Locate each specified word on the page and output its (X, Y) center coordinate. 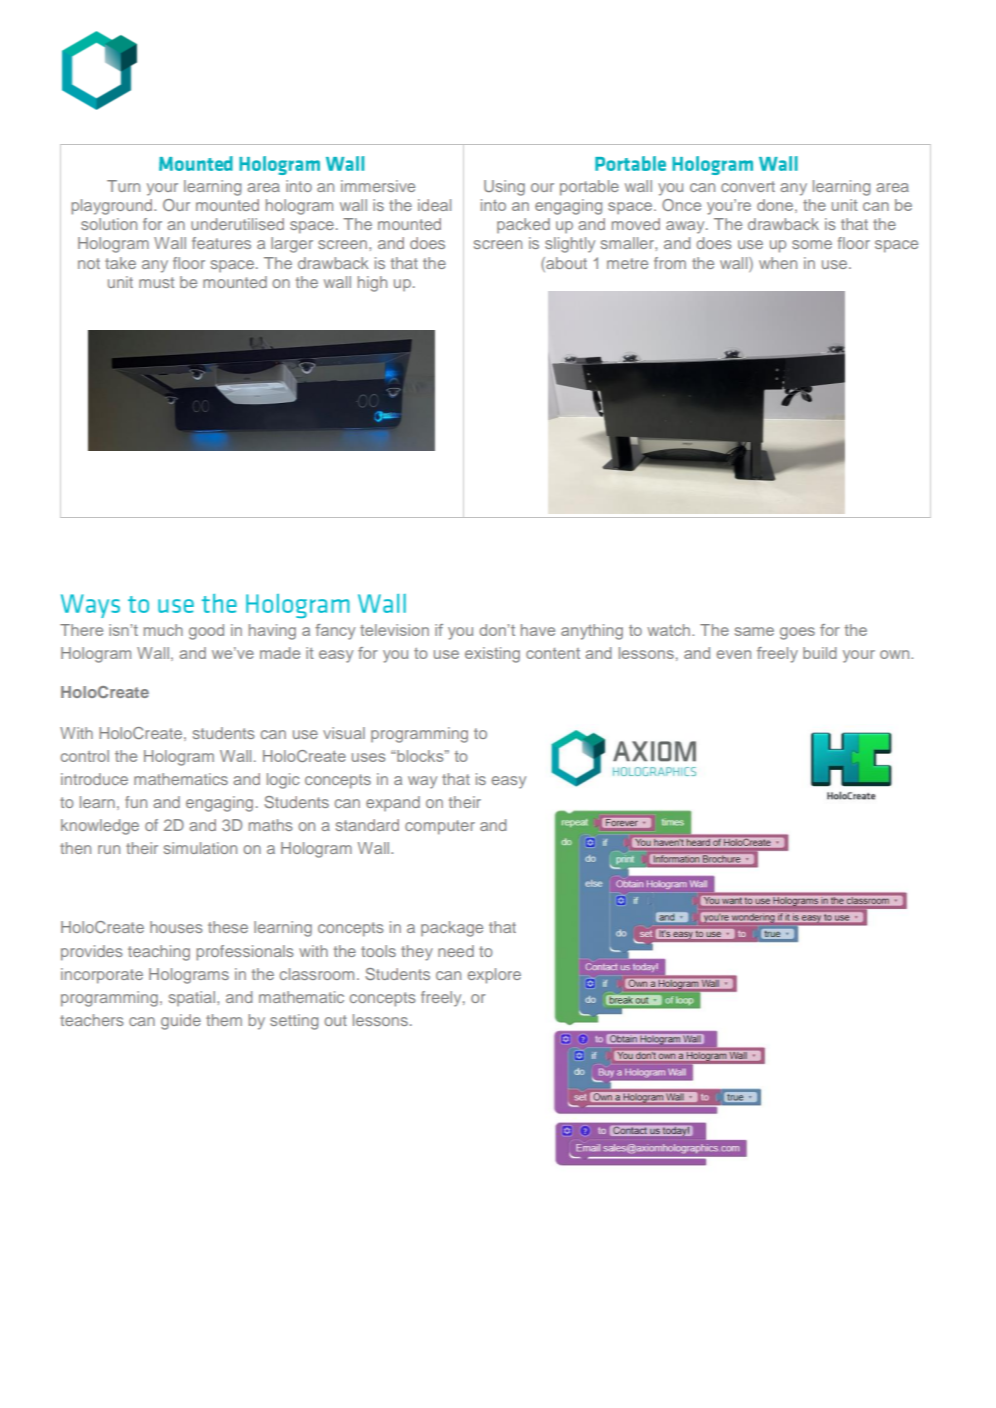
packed (523, 225)
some (812, 244)
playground (113, 207)
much (163, 630)
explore (494, 976)
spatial (193, 998)
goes (797, 633)
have (538, 630)
